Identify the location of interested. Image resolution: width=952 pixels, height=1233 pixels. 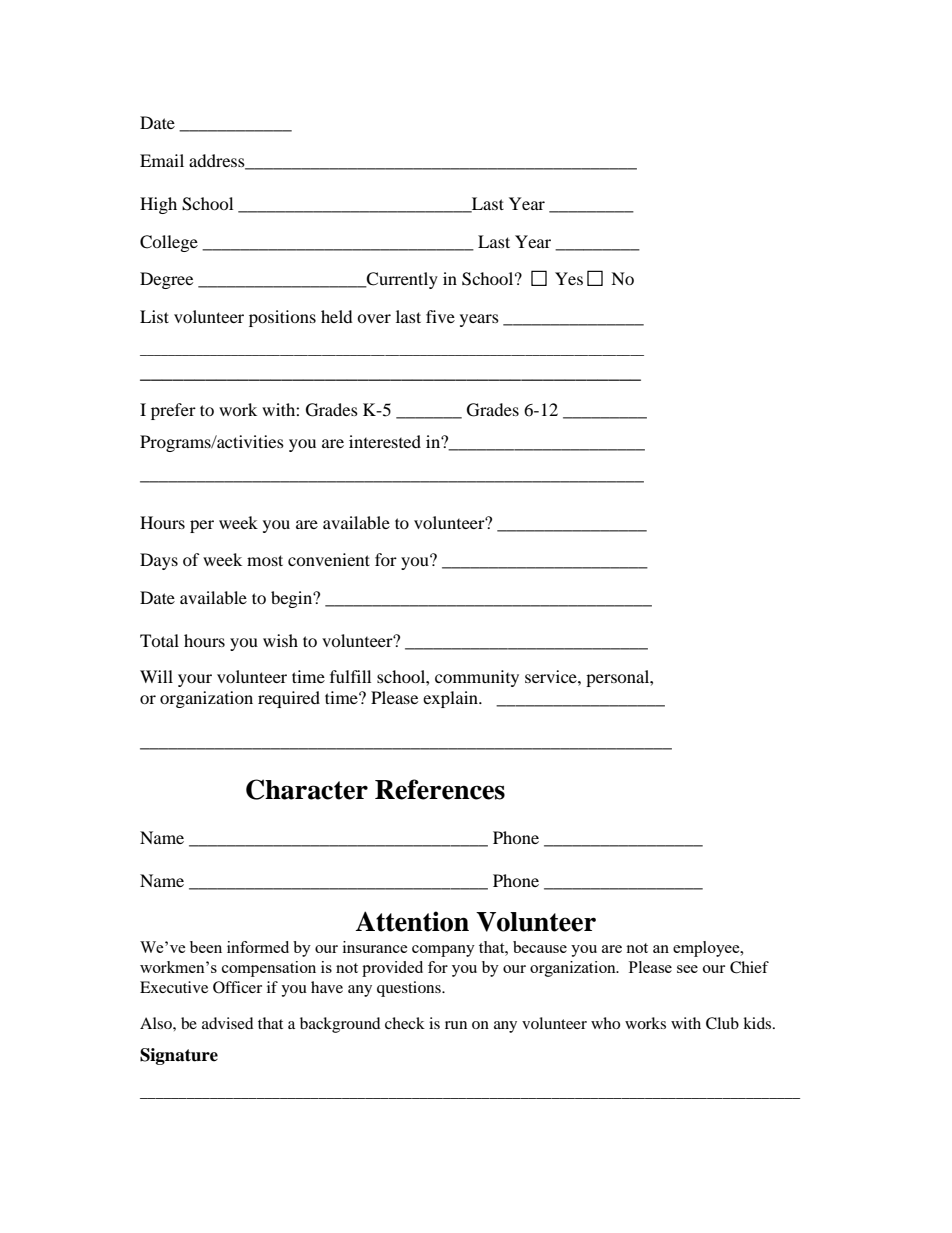
(385, 441).
